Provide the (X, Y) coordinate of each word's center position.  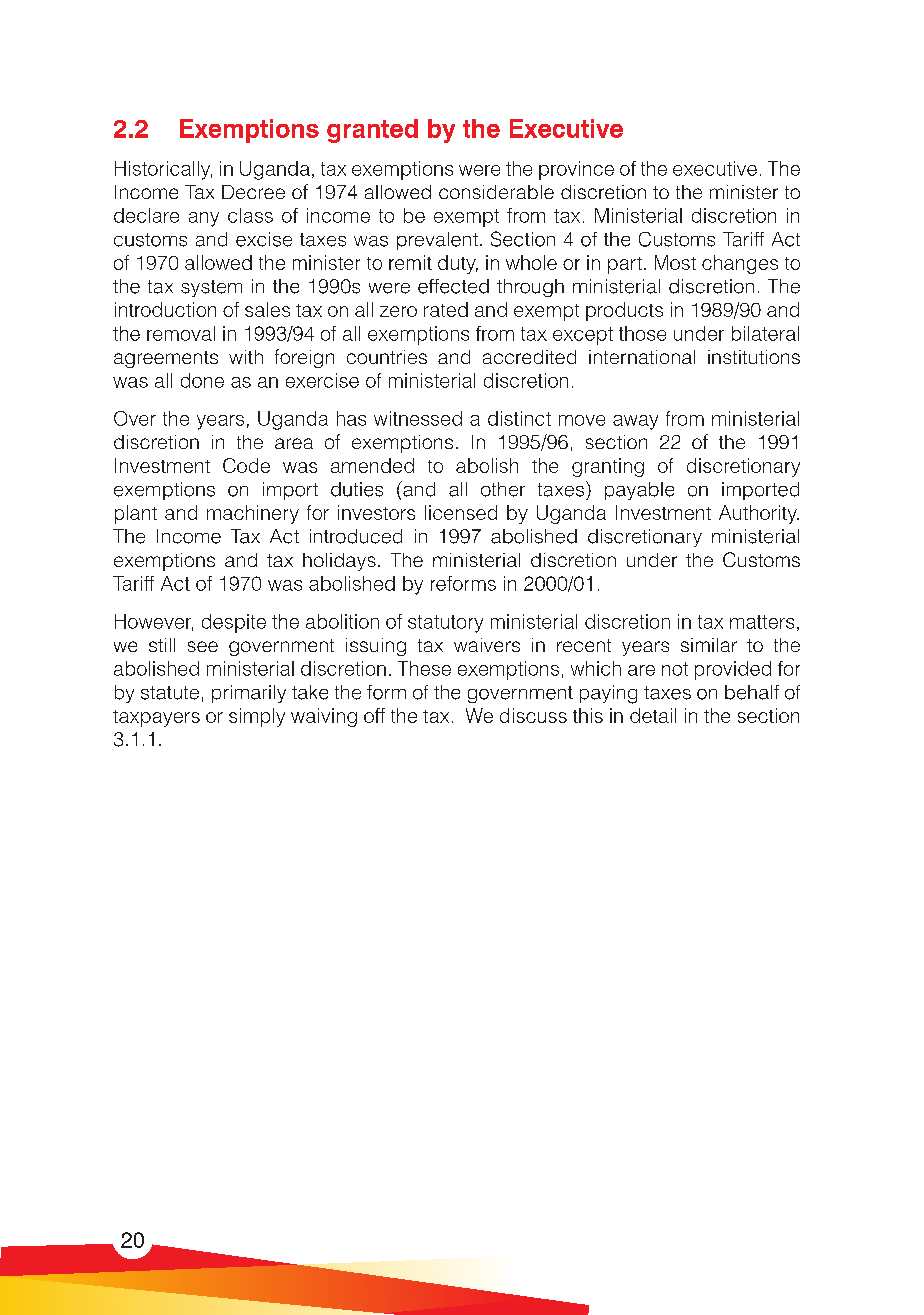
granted (372, 131)
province (576, 170)
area (294, 443)
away (635, 422)
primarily (249, 694)
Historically (163, 170)
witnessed (418, 418)
